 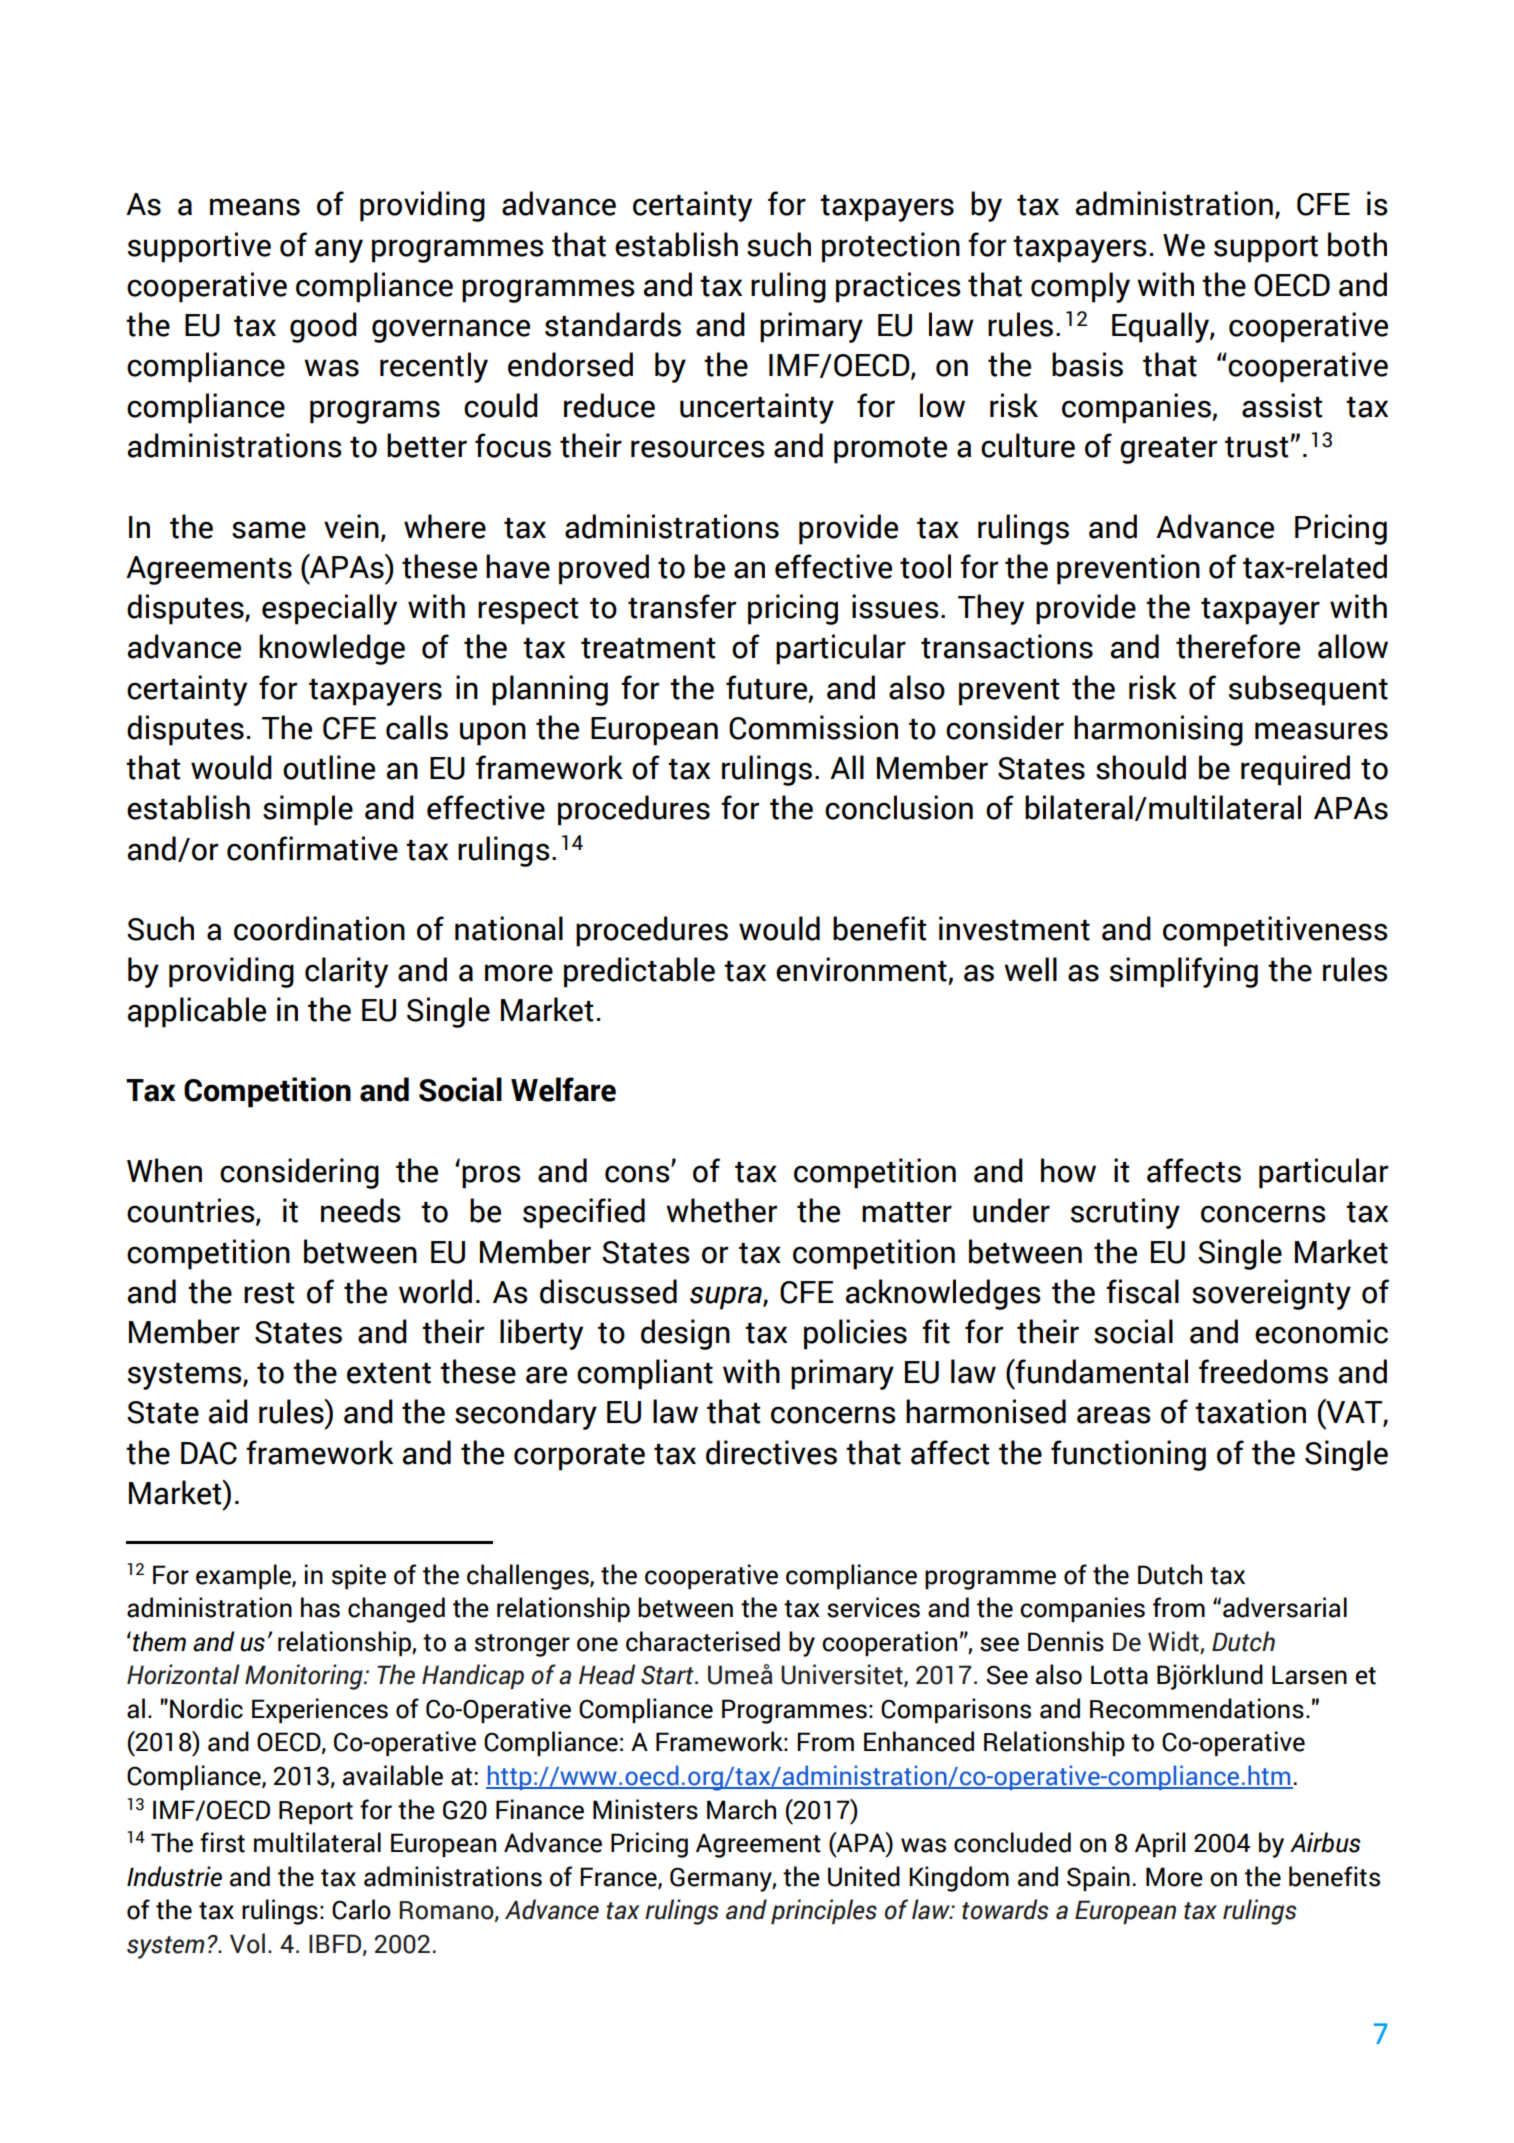 I want to click on protection, so click(x=891, y=247).
